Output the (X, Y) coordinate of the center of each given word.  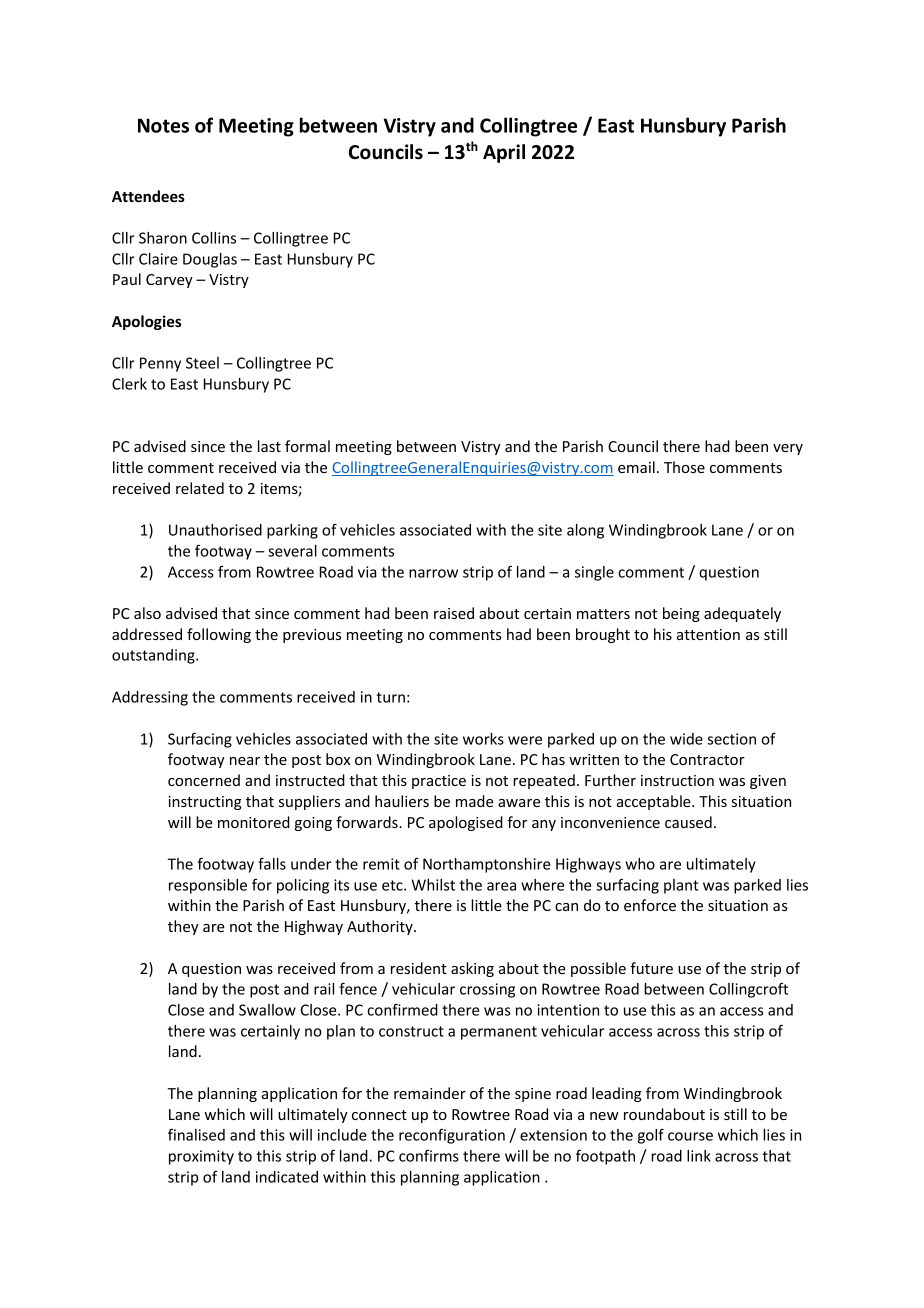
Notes (163, 125)
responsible (208, 886)
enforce (650, 905)
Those (684, 467)
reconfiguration (452, 1136)
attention (708, 634)
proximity (201, 1157)
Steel (202, 363)
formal (307, 446)
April (504, 153)
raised (454, 613)
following (219, 635)
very (788, 449)
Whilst (433, 885)
